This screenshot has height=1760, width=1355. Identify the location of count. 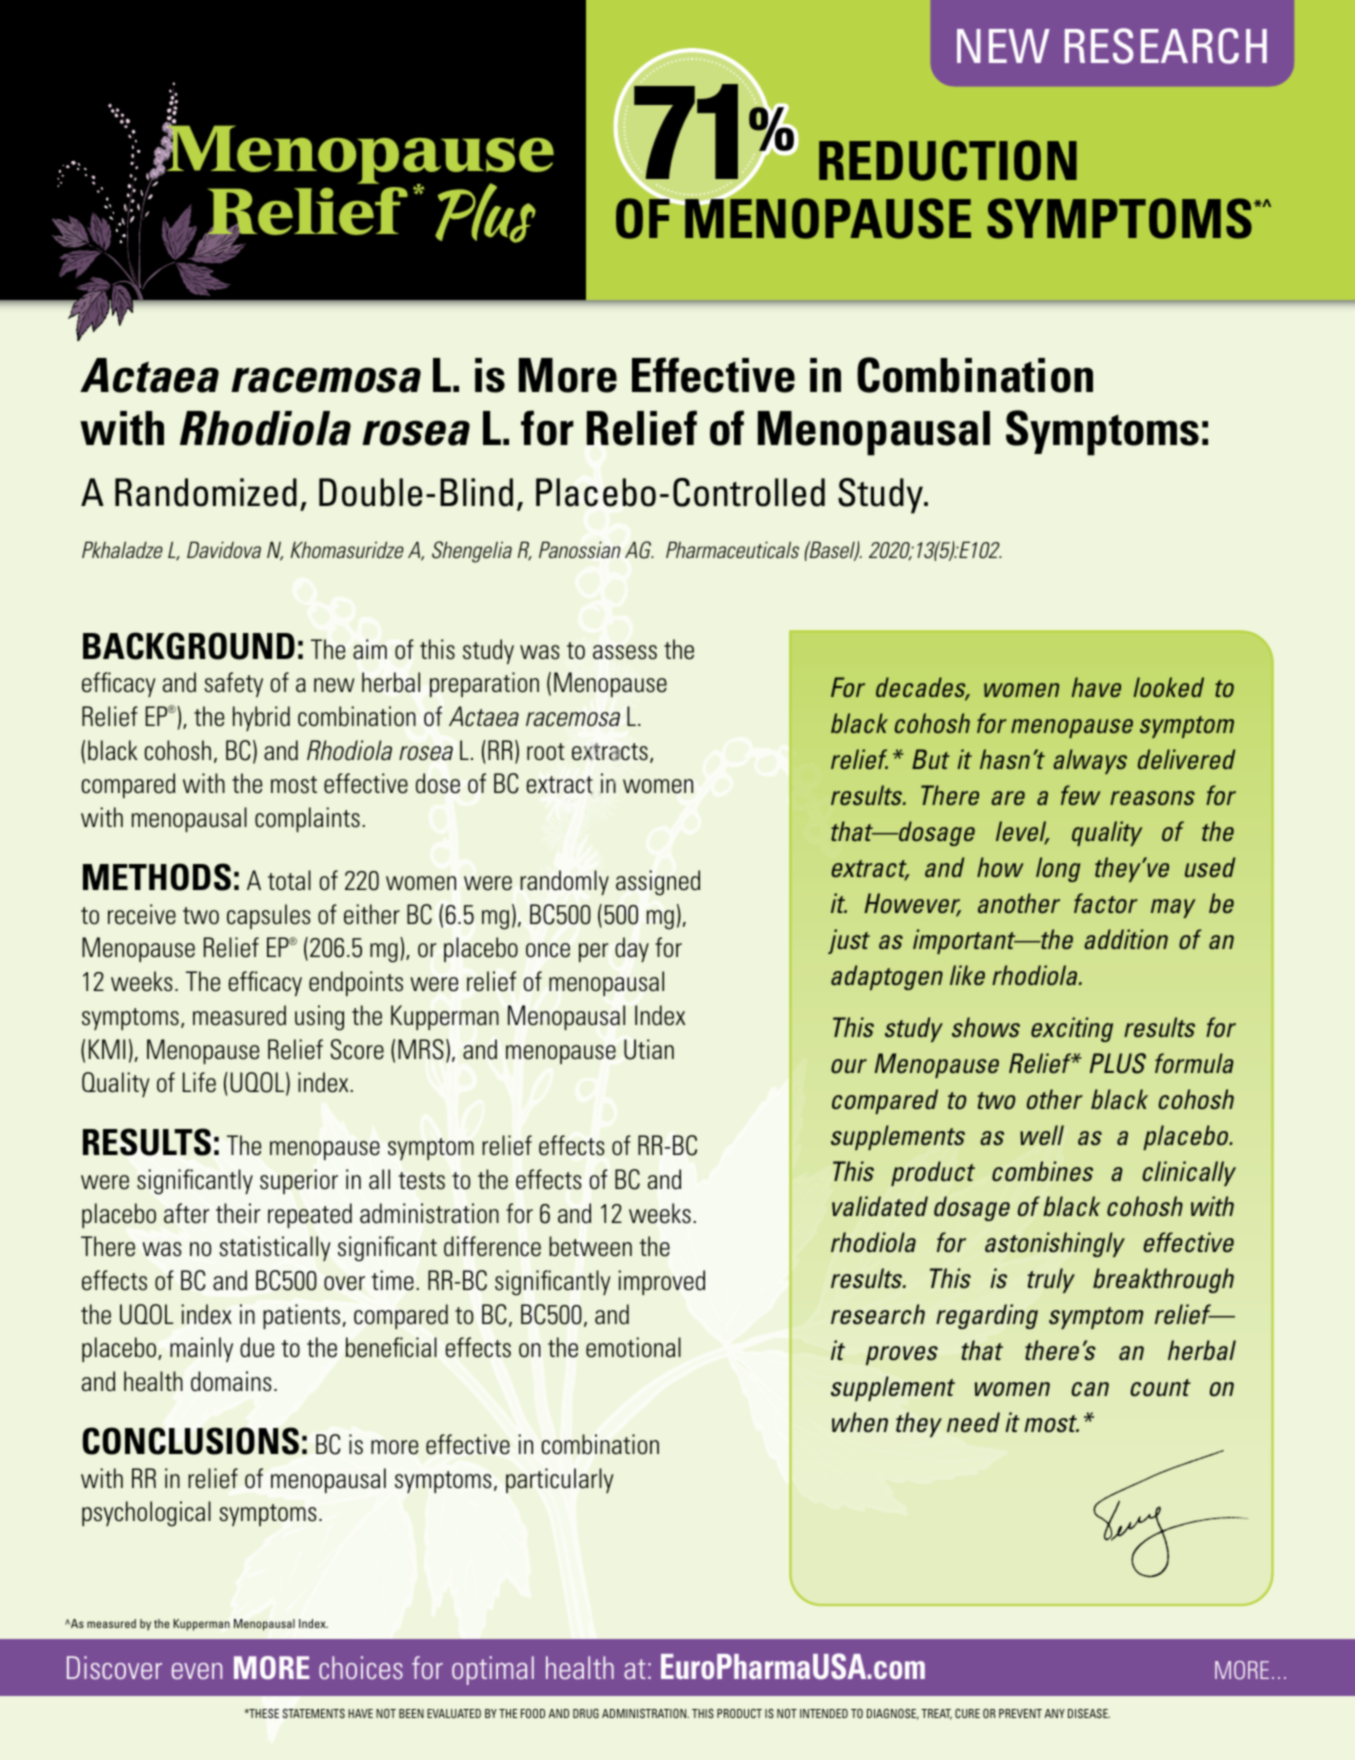
(1160, 1388).
